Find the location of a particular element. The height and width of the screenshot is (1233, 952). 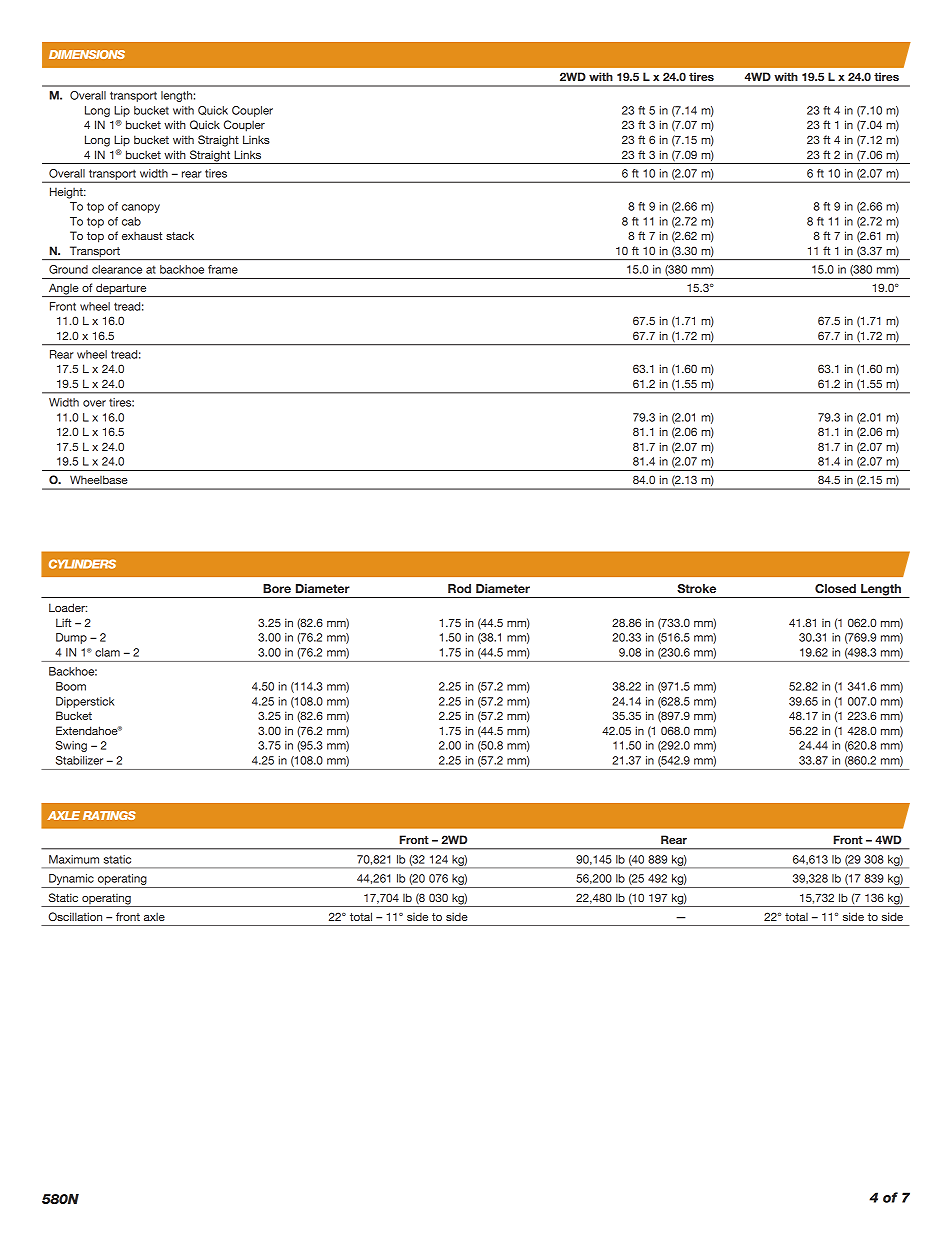

DIMENSIONS is located at coordinates (87, 54).
